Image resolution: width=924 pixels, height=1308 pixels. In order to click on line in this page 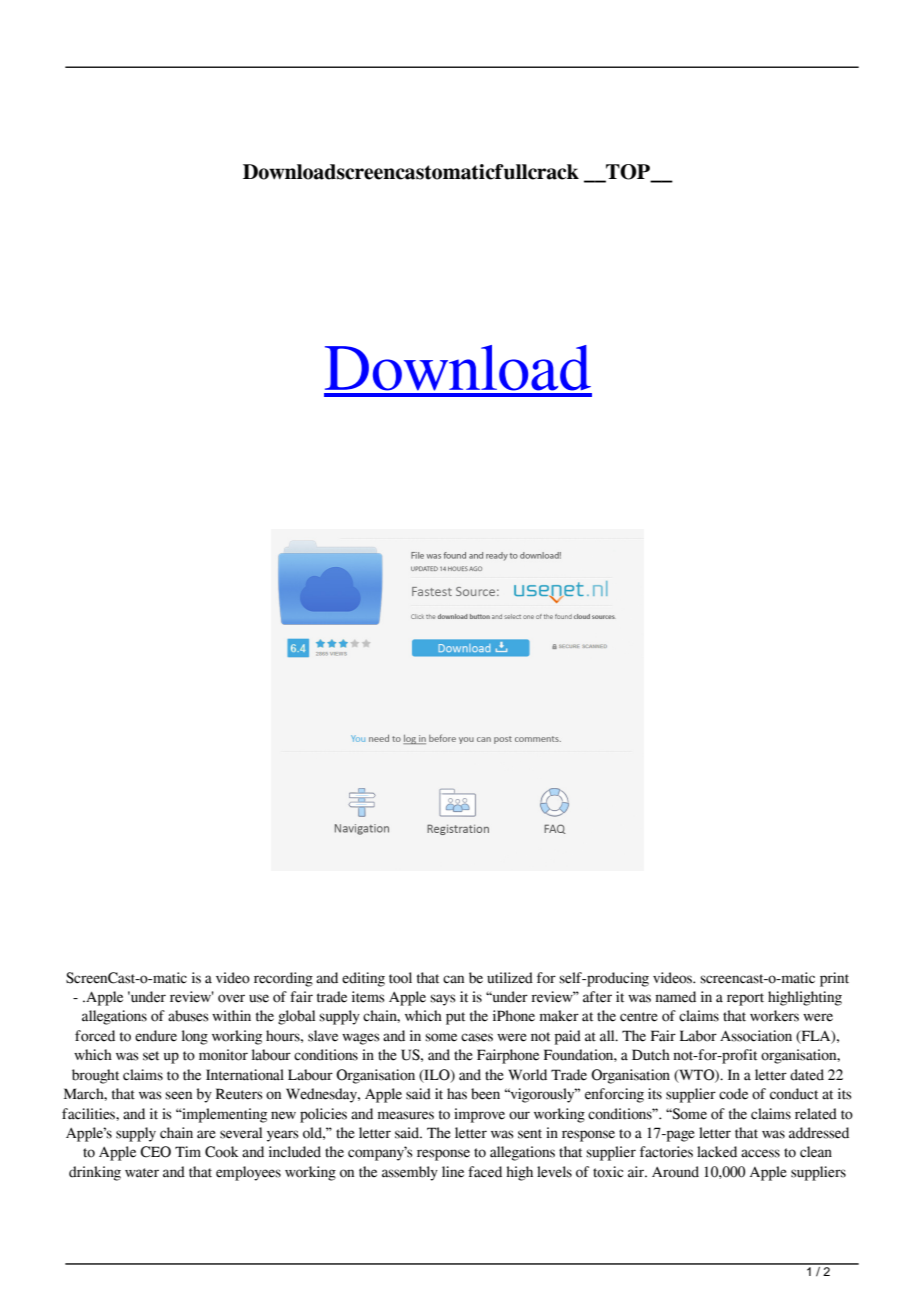, I will do `click(453, 1172)`.
